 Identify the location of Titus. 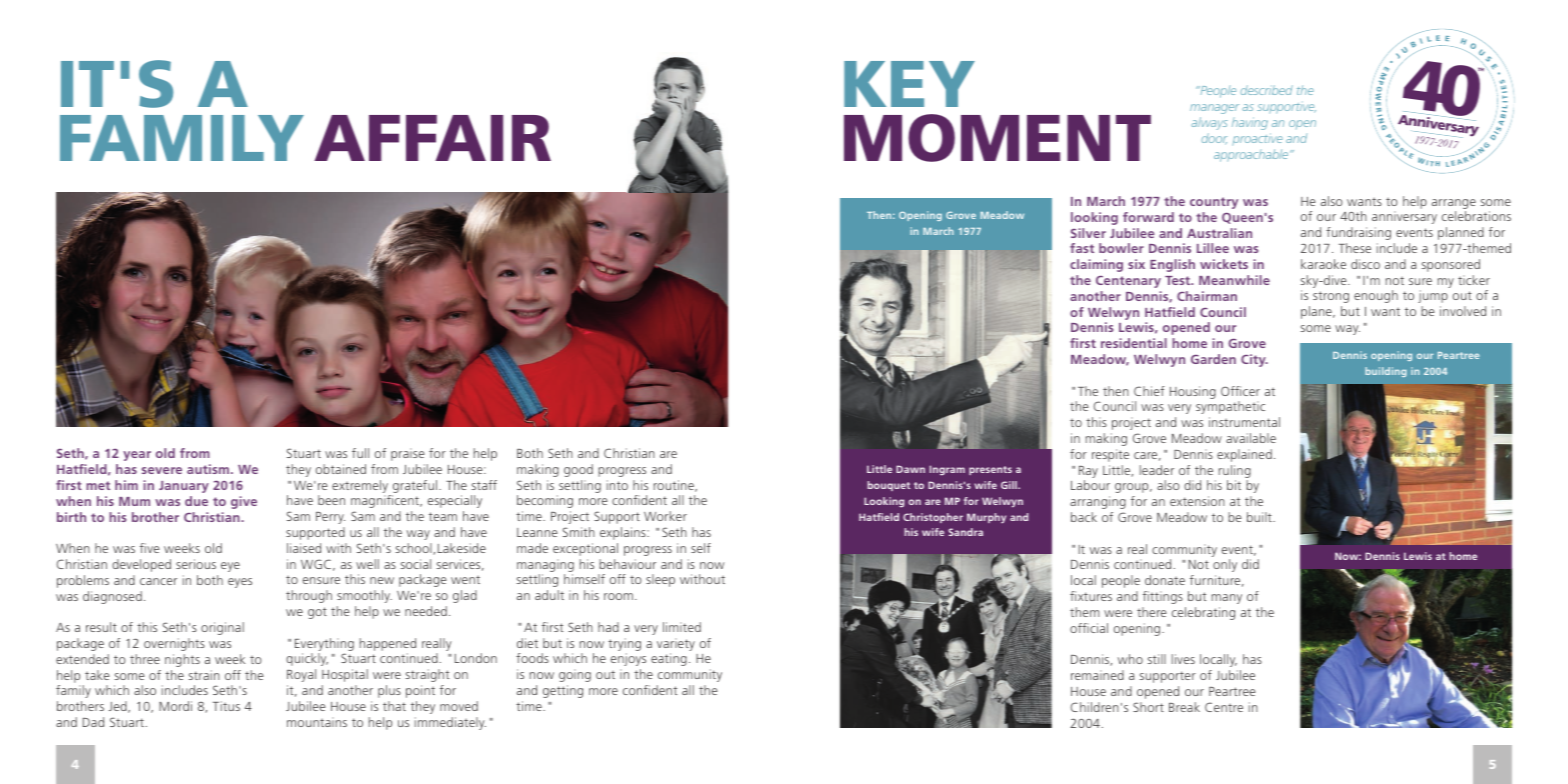
(226, 706).
